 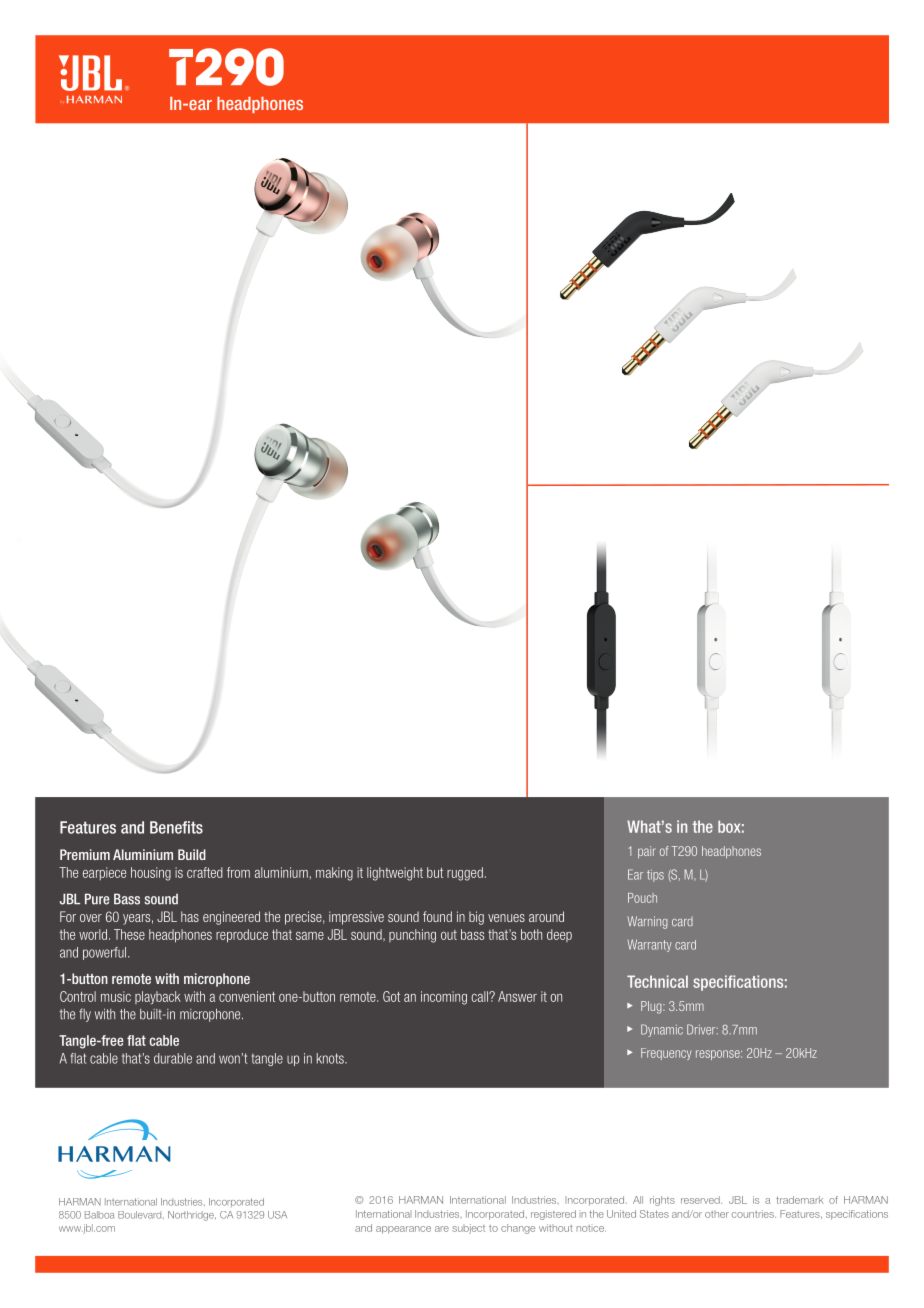 What do you see at coordinates (647, 852) in the screenshot?
I see `pair` at bounding box center [647, 852].
